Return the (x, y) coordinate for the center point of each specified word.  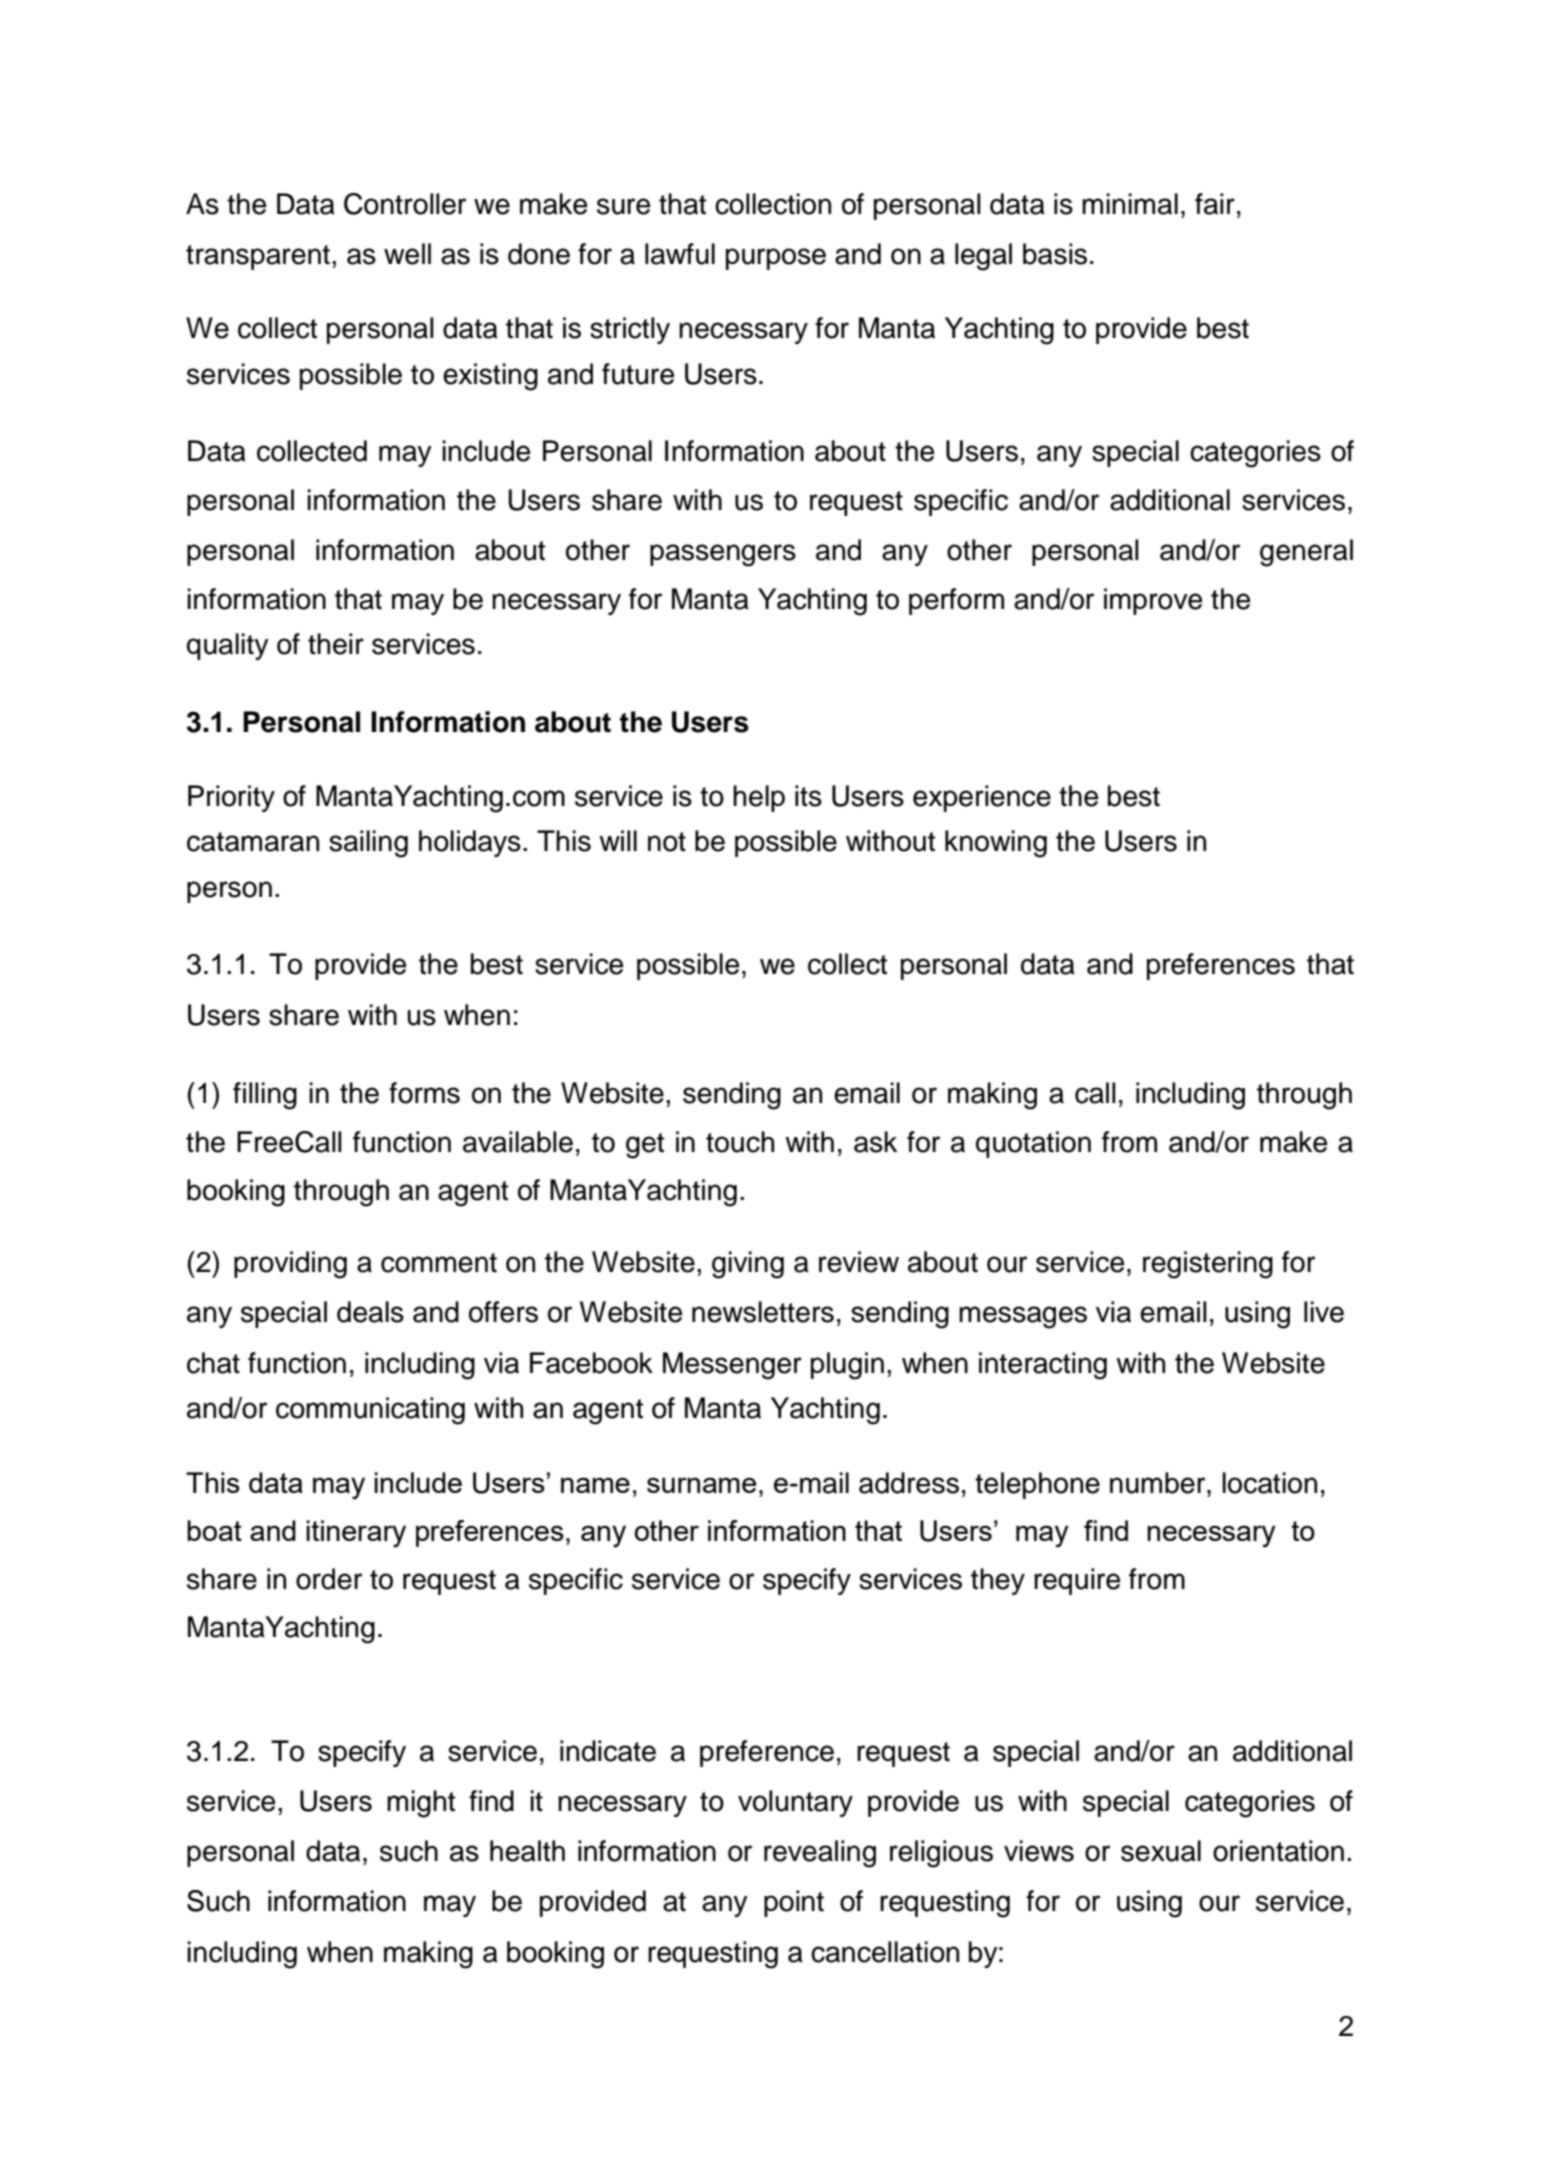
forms (424, 1093)
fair (1215, 204)
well (407, 254)
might (421, 1804)
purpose (776, 259)
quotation (1033, 1144)
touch (740, 1142)
